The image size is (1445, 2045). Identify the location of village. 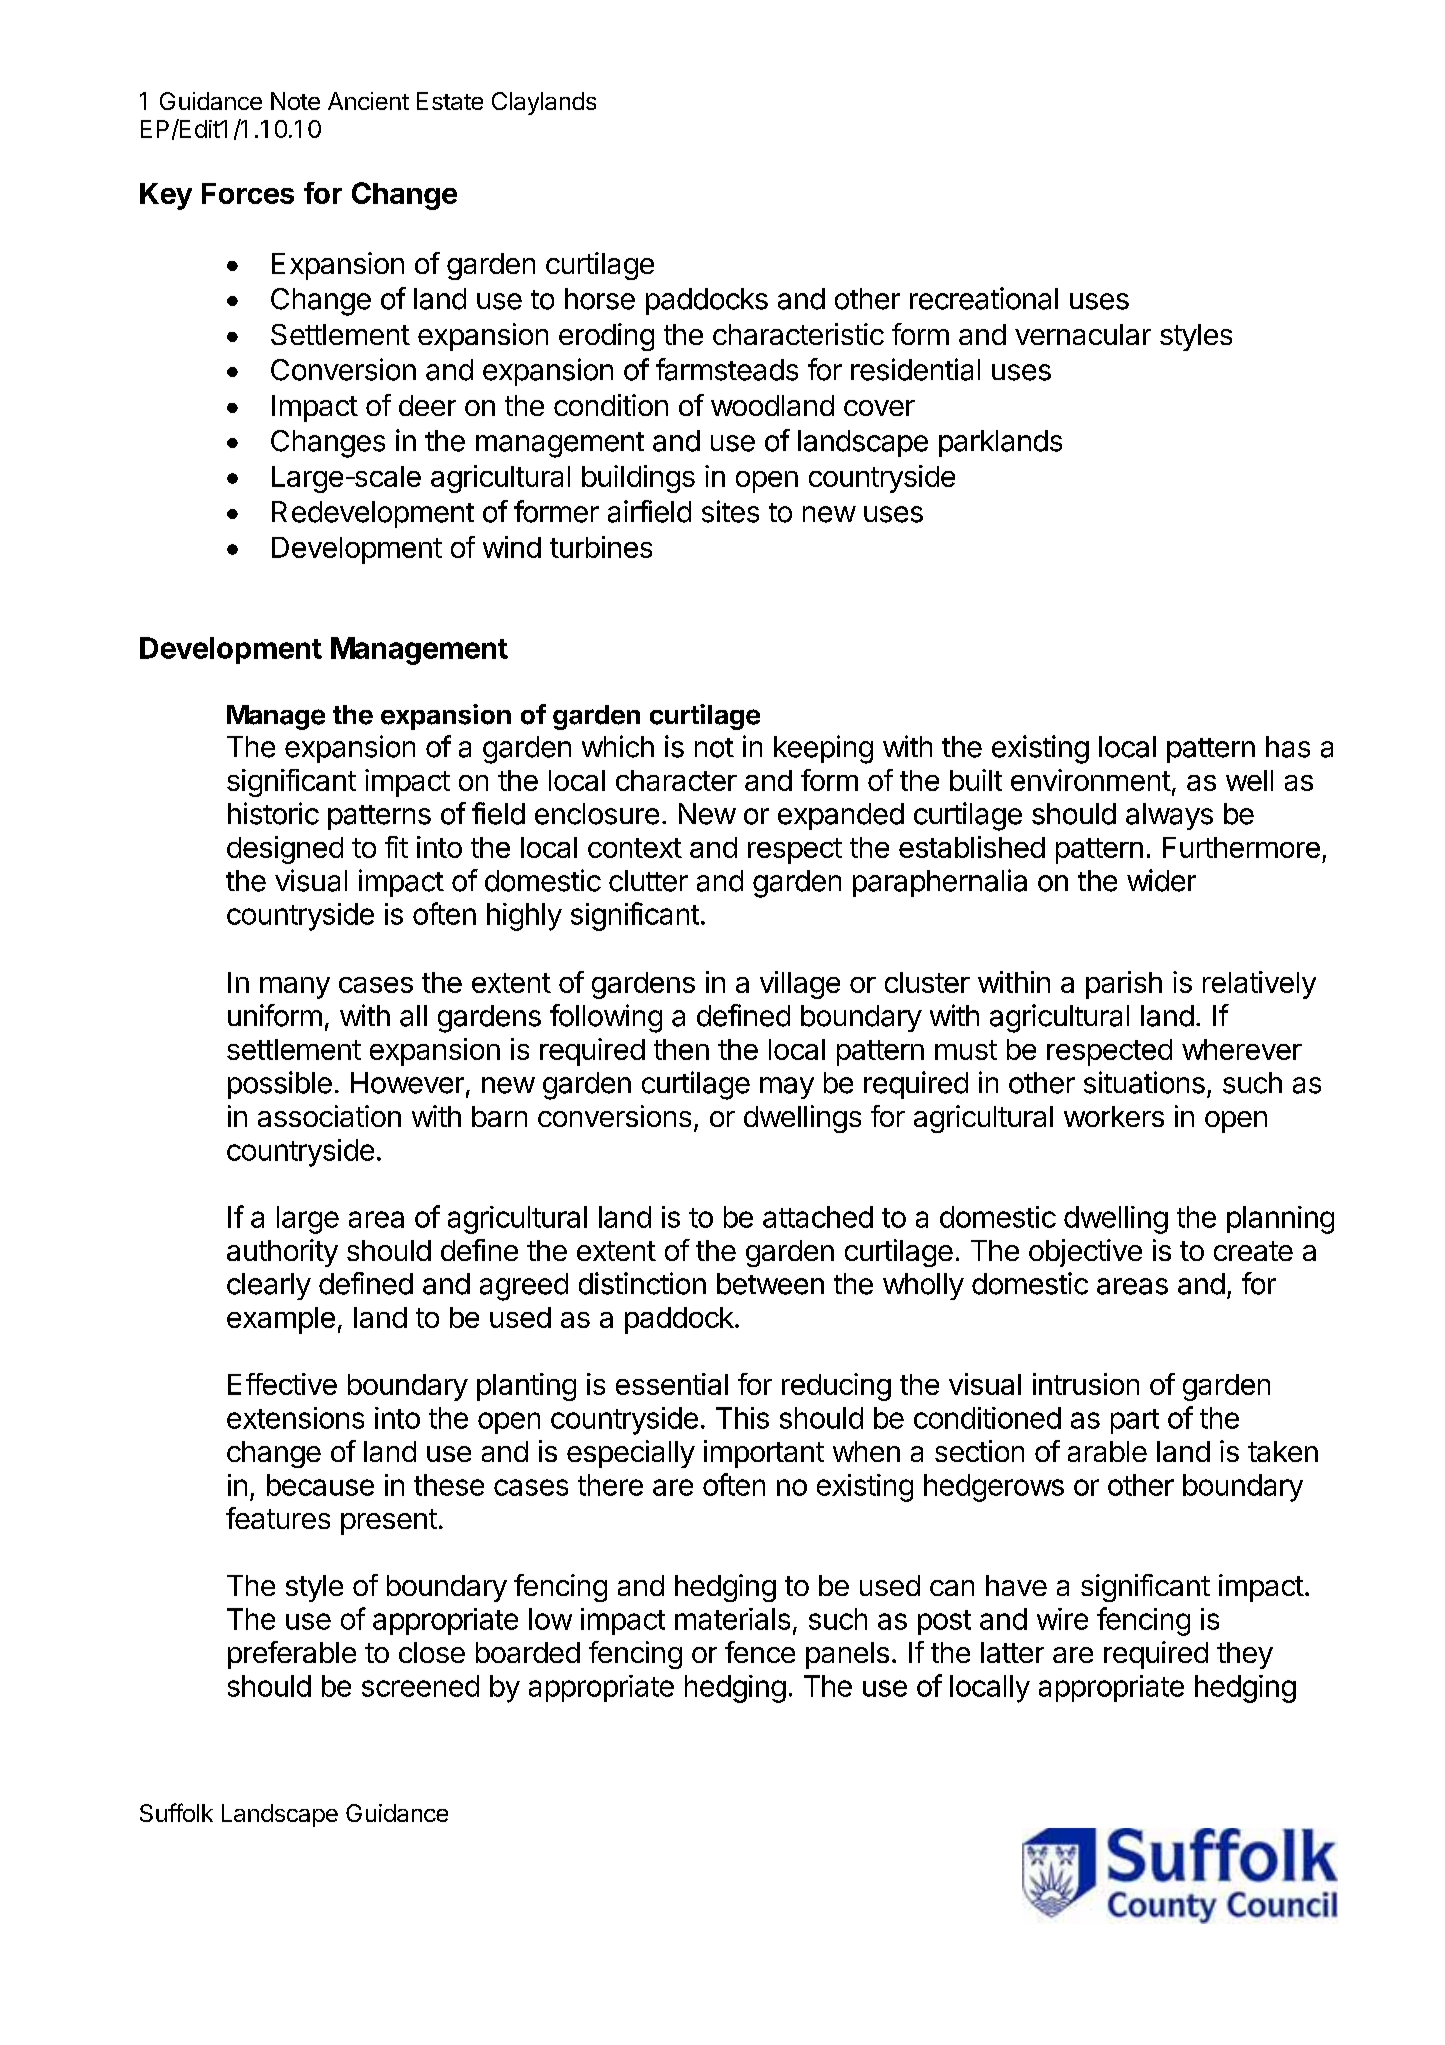
(800, 985).
